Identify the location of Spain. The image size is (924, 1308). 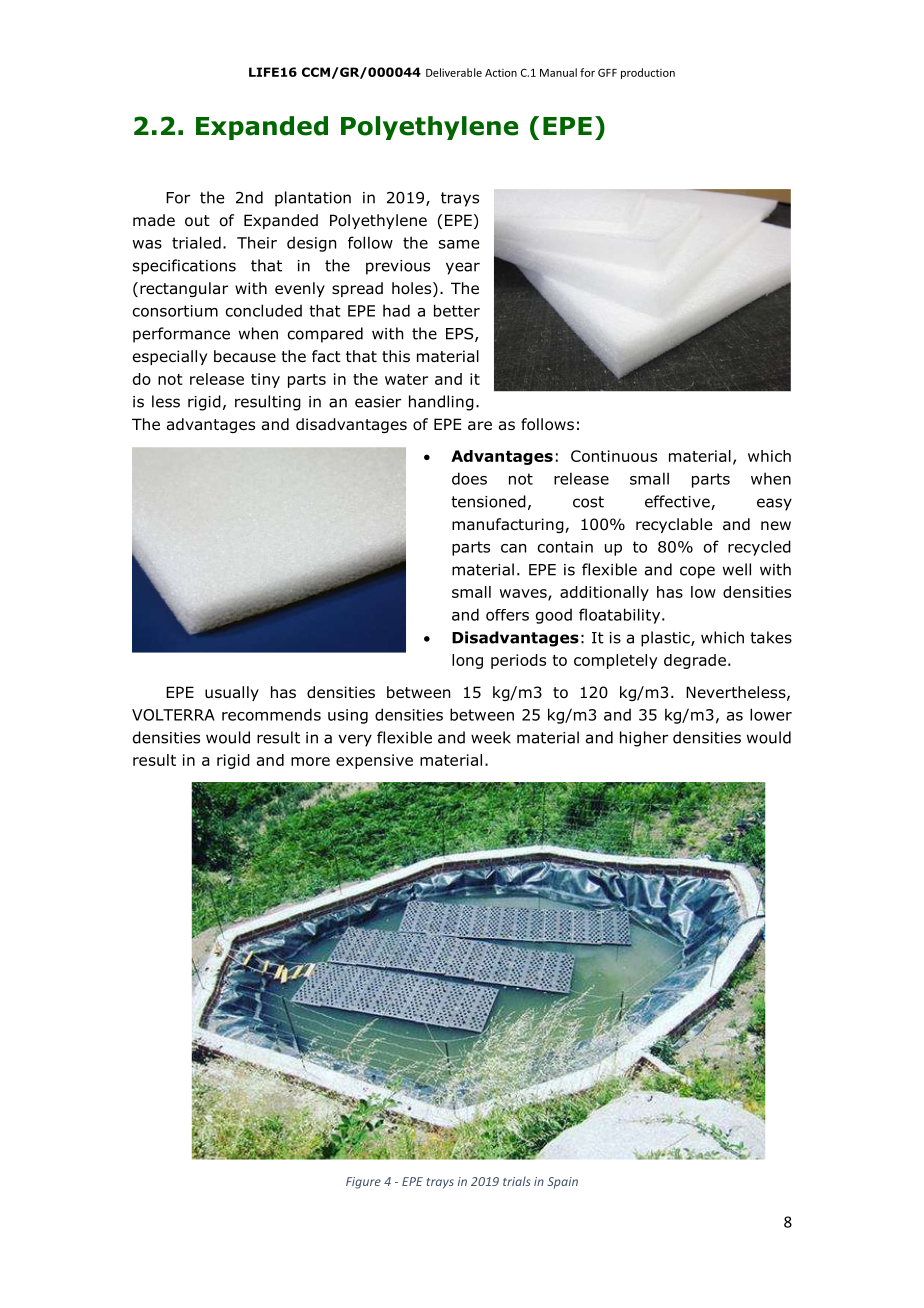
(563, 1183).
